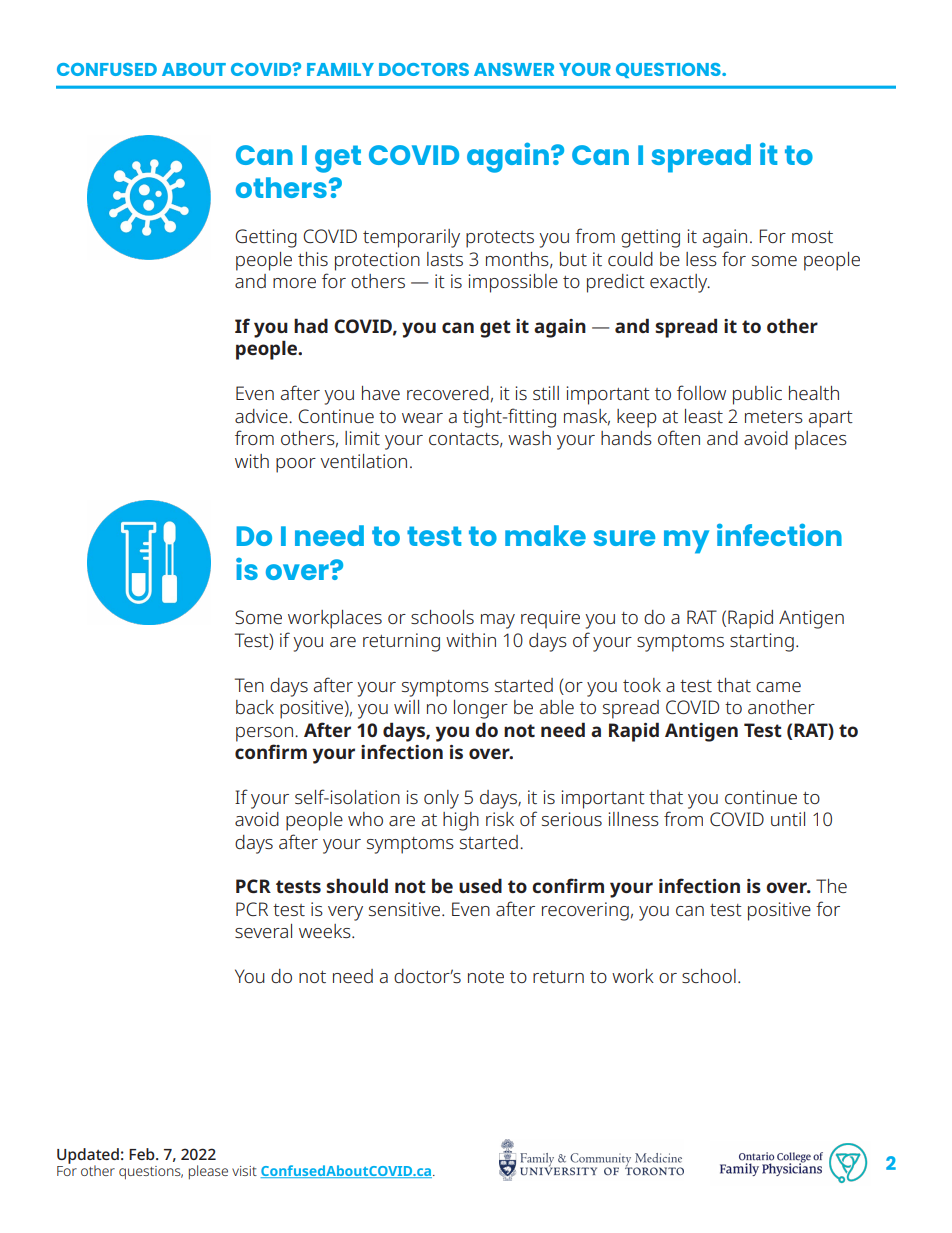 This screenshot has width=952, height=1233. I want to click on until, so click(788, 819).
